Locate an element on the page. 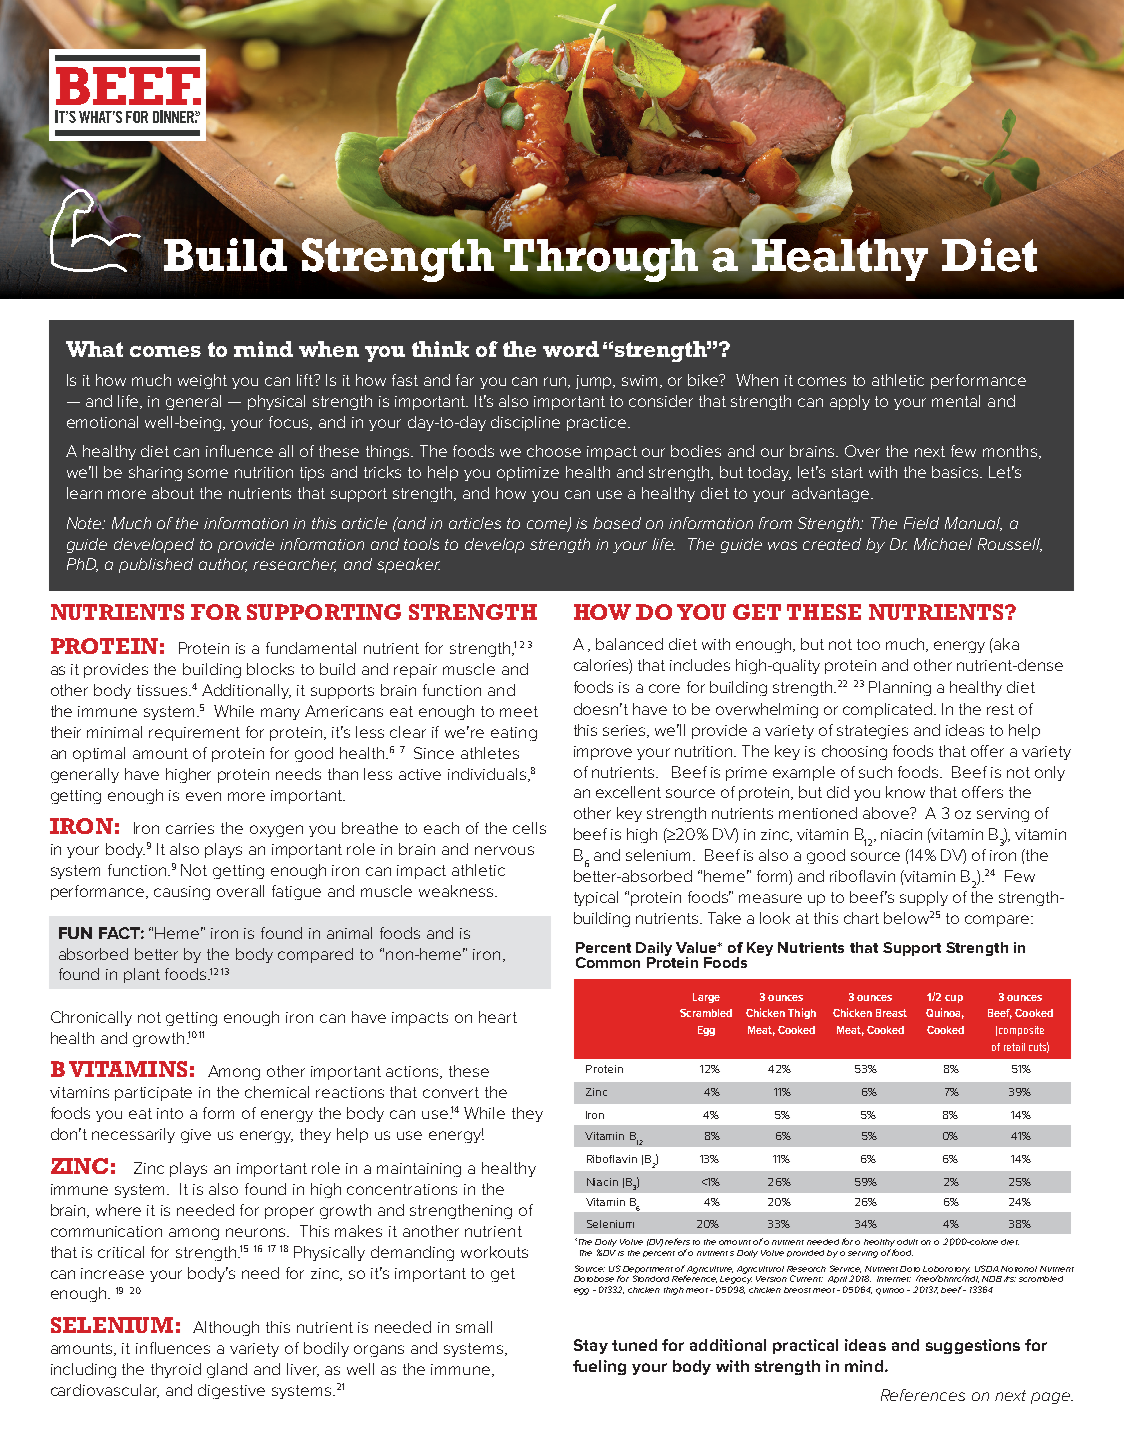  run is located at coordinates (556, 382).
